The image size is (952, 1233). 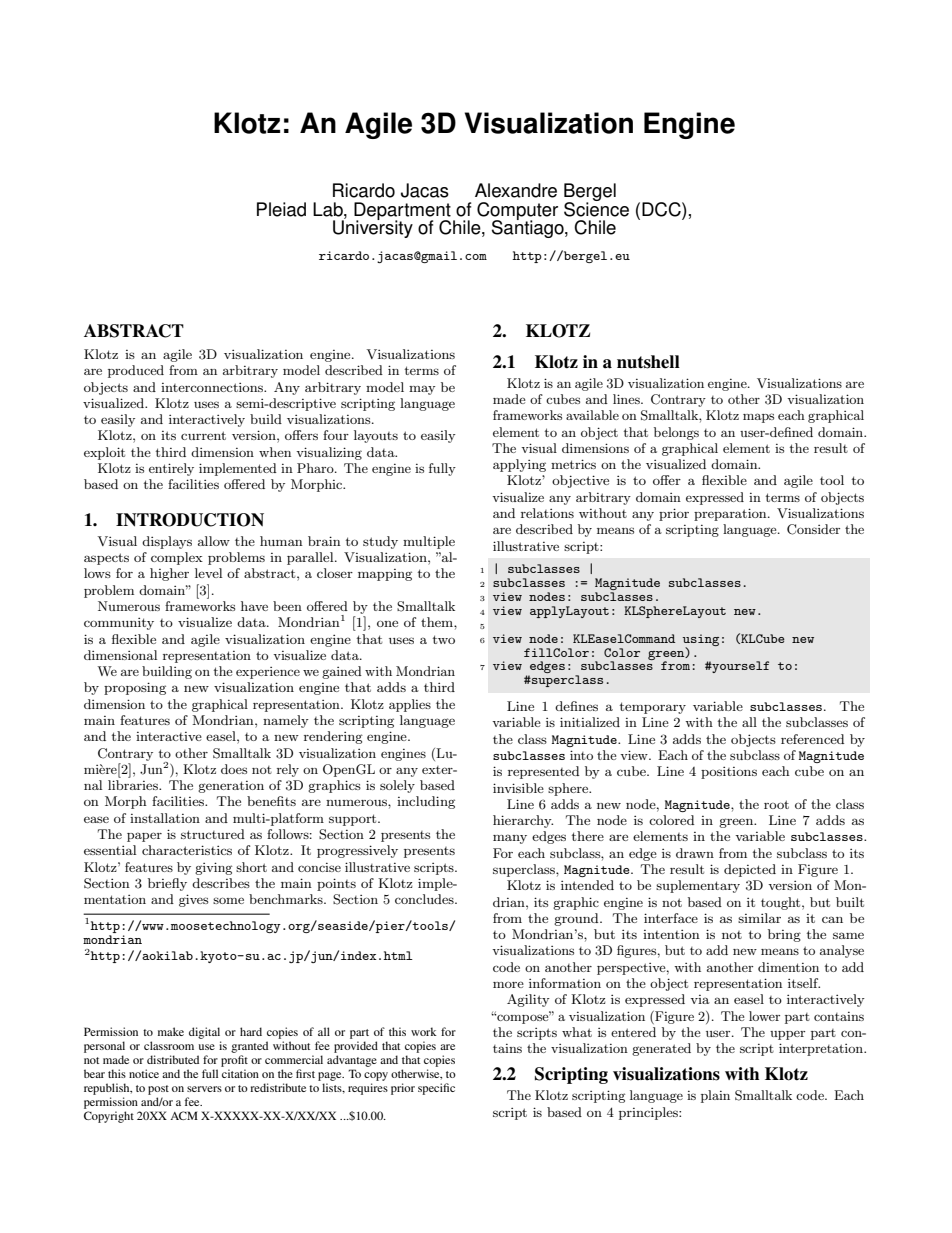 What do you see at coordinates (700, 641) in the screenshot?
I see `using` at bounding box center [700, 641].
